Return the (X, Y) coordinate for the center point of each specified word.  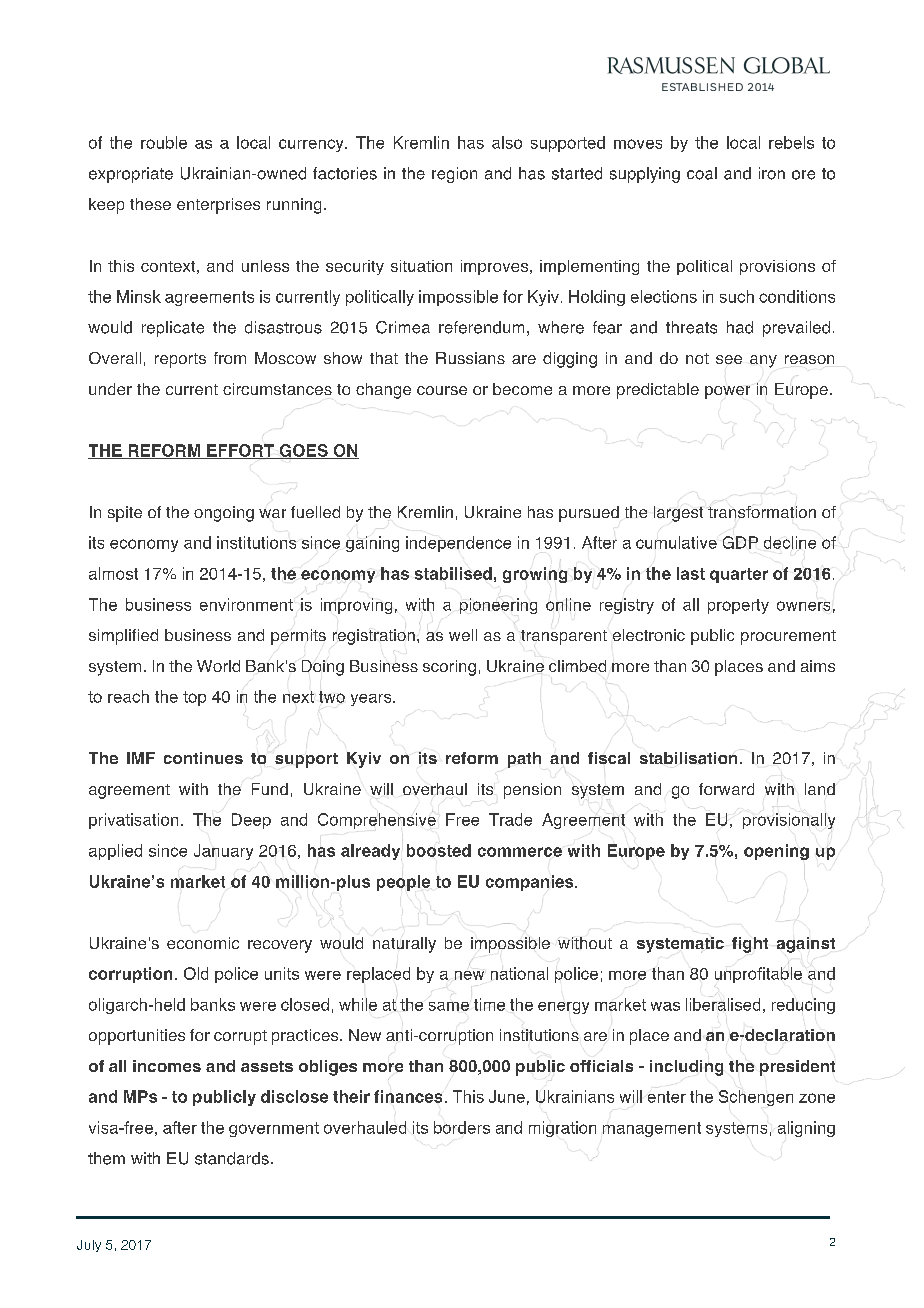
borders (462, 1127)
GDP (740, 542)
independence (458, 544)
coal (702, 173)
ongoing (224, 514)
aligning (806, 1129)
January (223, 852)
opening (776, 852)
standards (232, 1158)
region (454, 175)
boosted (439, 850)
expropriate (131, 175)
